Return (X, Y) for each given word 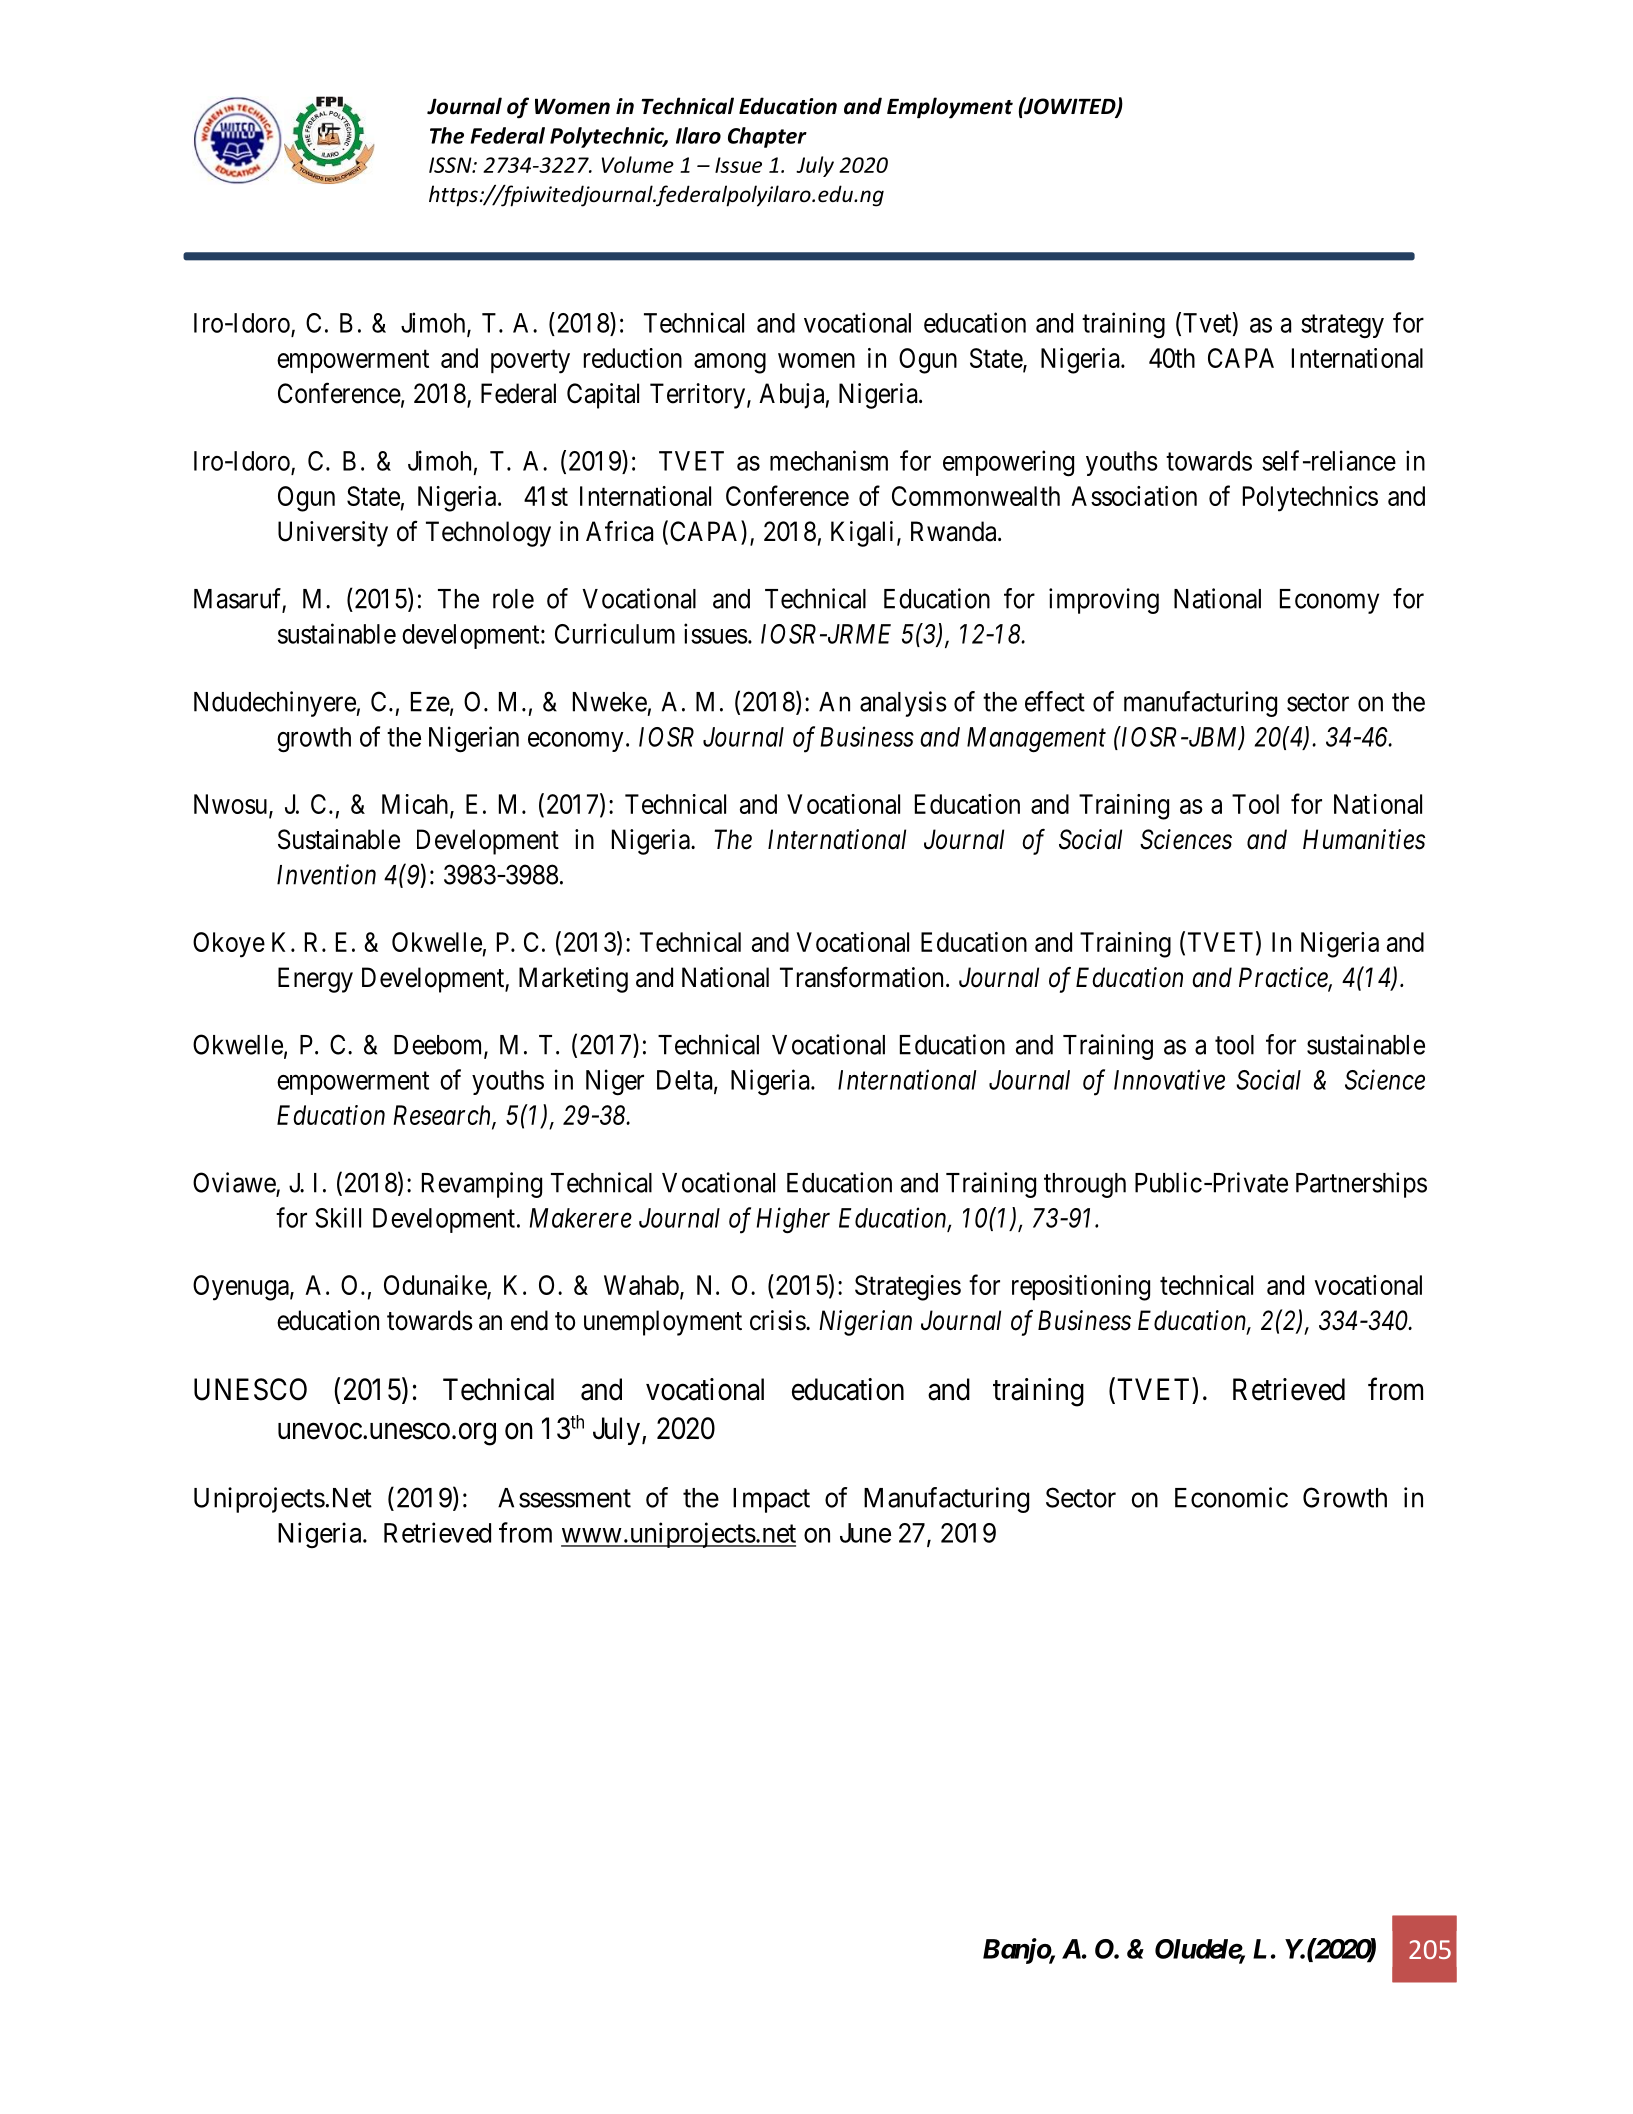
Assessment (564, 1498)
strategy (1342, 327)
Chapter (767, 137)
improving (1104, 601)
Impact (771, 1500)
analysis (903, 704)
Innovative (1169, 1080)
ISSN (451, 165)
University (333, 534)
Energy (315, 980)
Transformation (861, 977)
